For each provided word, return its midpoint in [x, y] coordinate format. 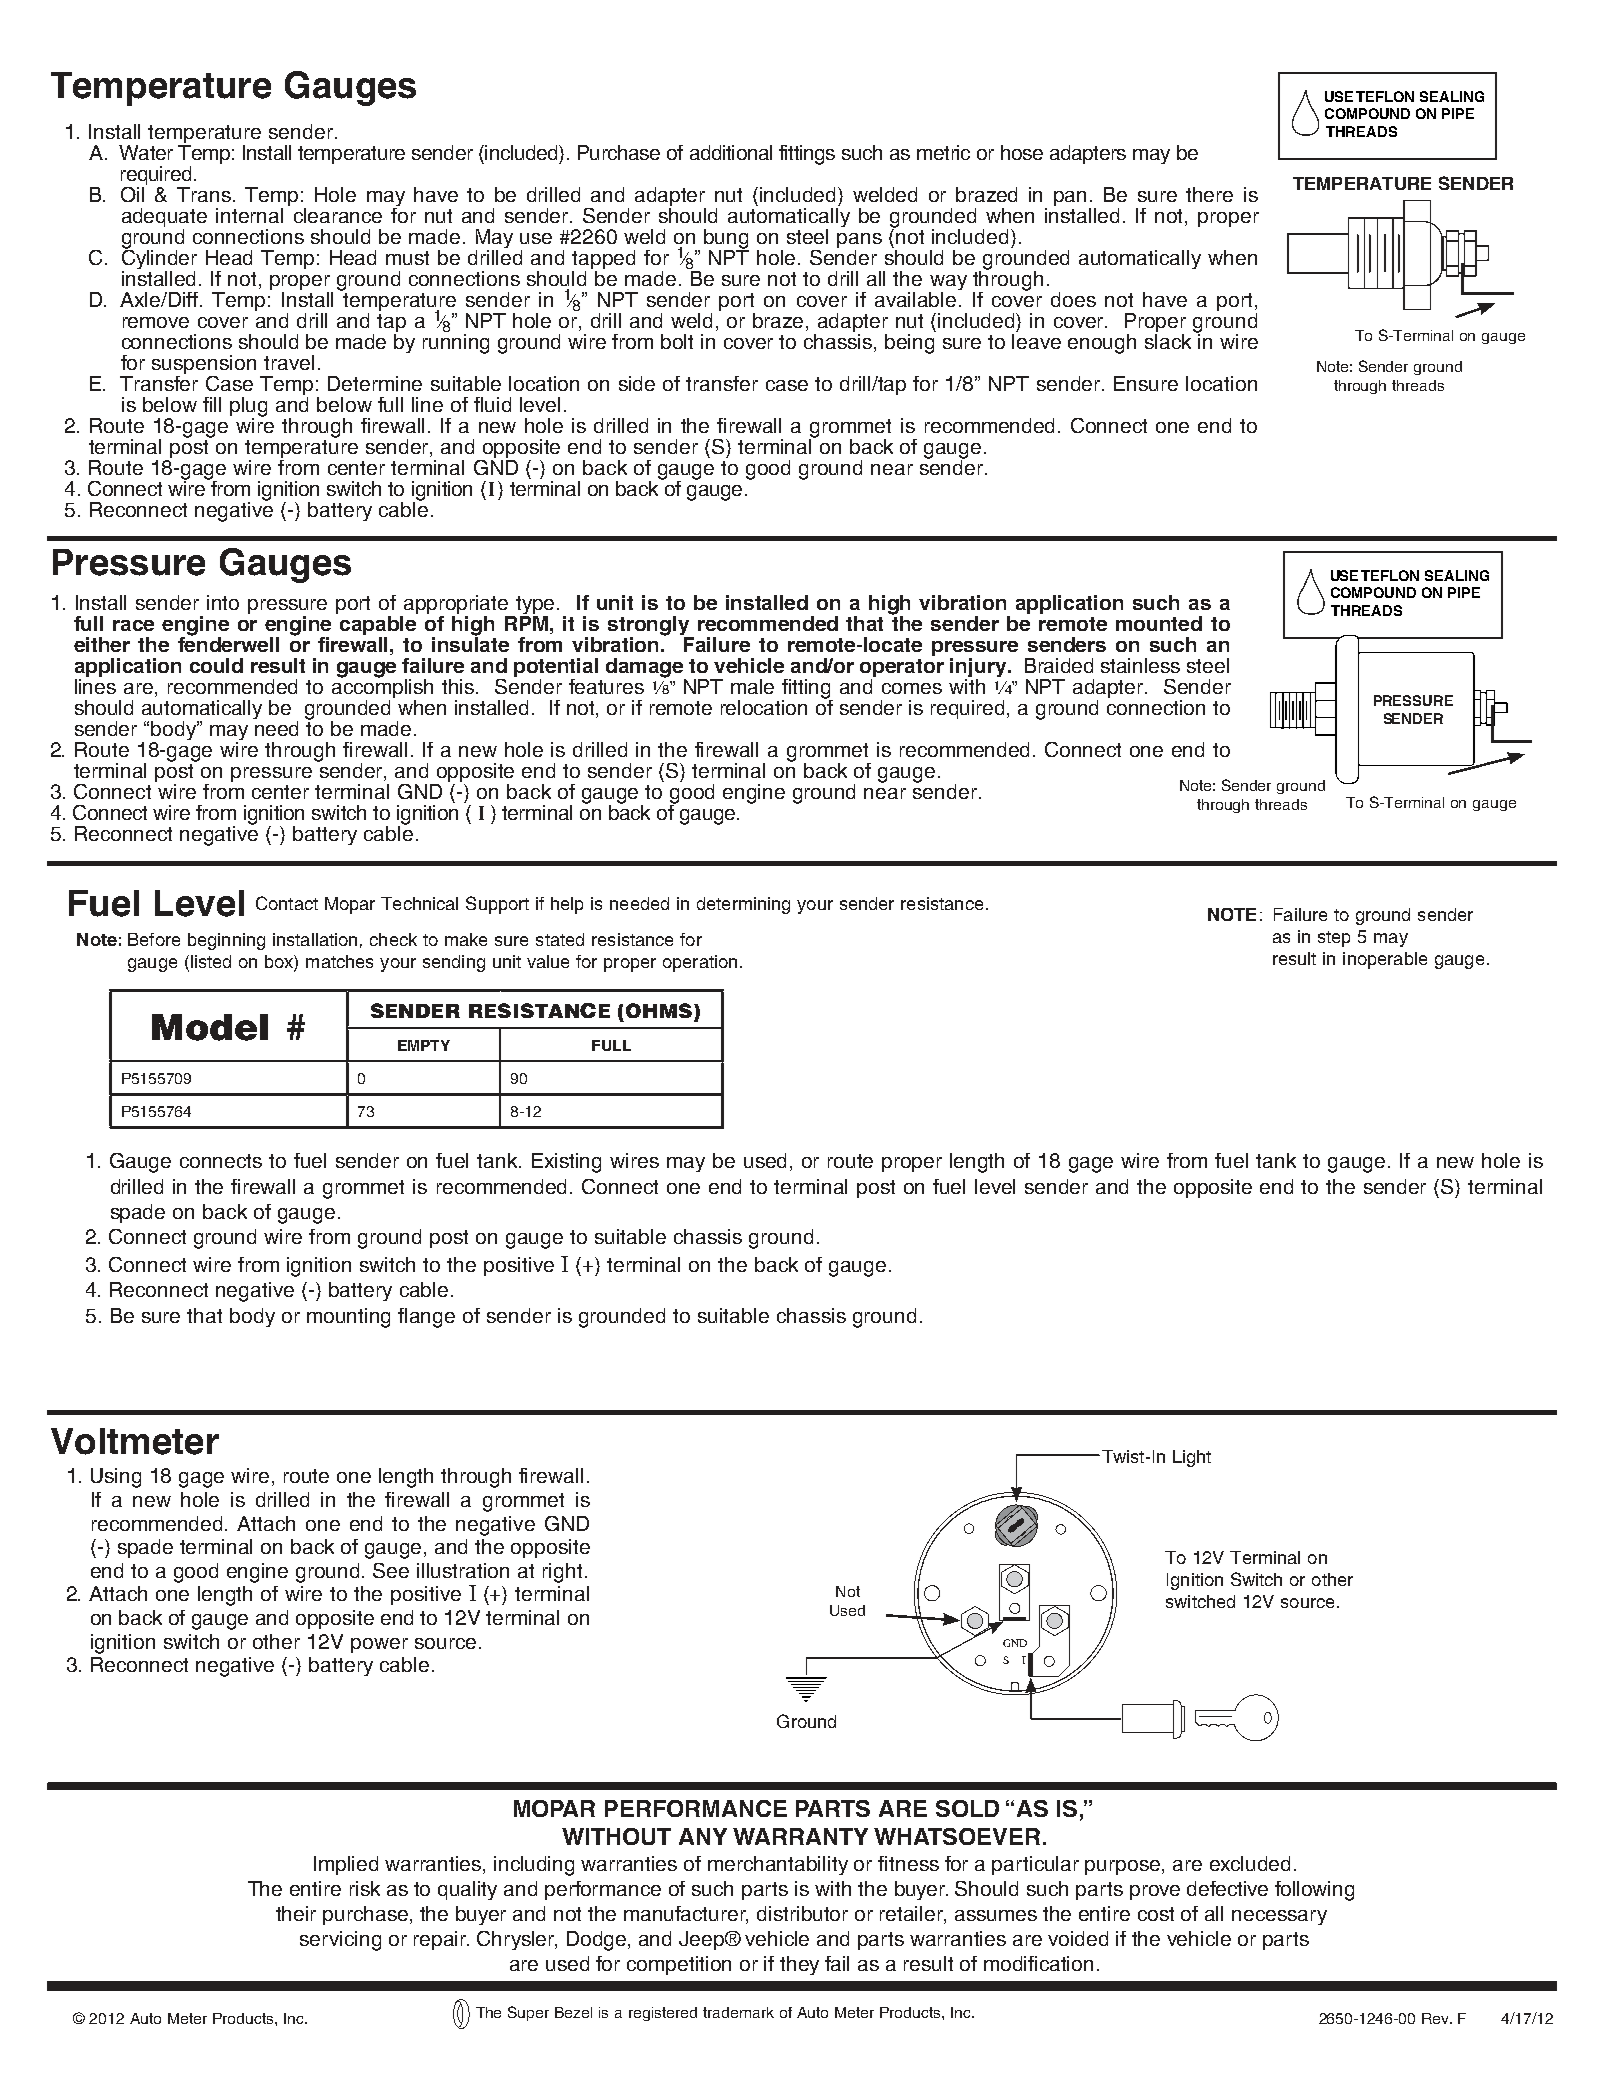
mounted [1159, 623]
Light [1192, 1458]
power [379, 1645]
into [223, 602]
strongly [650, 627]
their [296, 1913]
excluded [1250, 1863]
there [1209, 194]
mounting [348, 1318]
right [562, 1573]
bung [726, 240]
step [1334, 939]
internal [249, 215]
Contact [287, 903]
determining [743, 905]
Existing [566, 1163]
